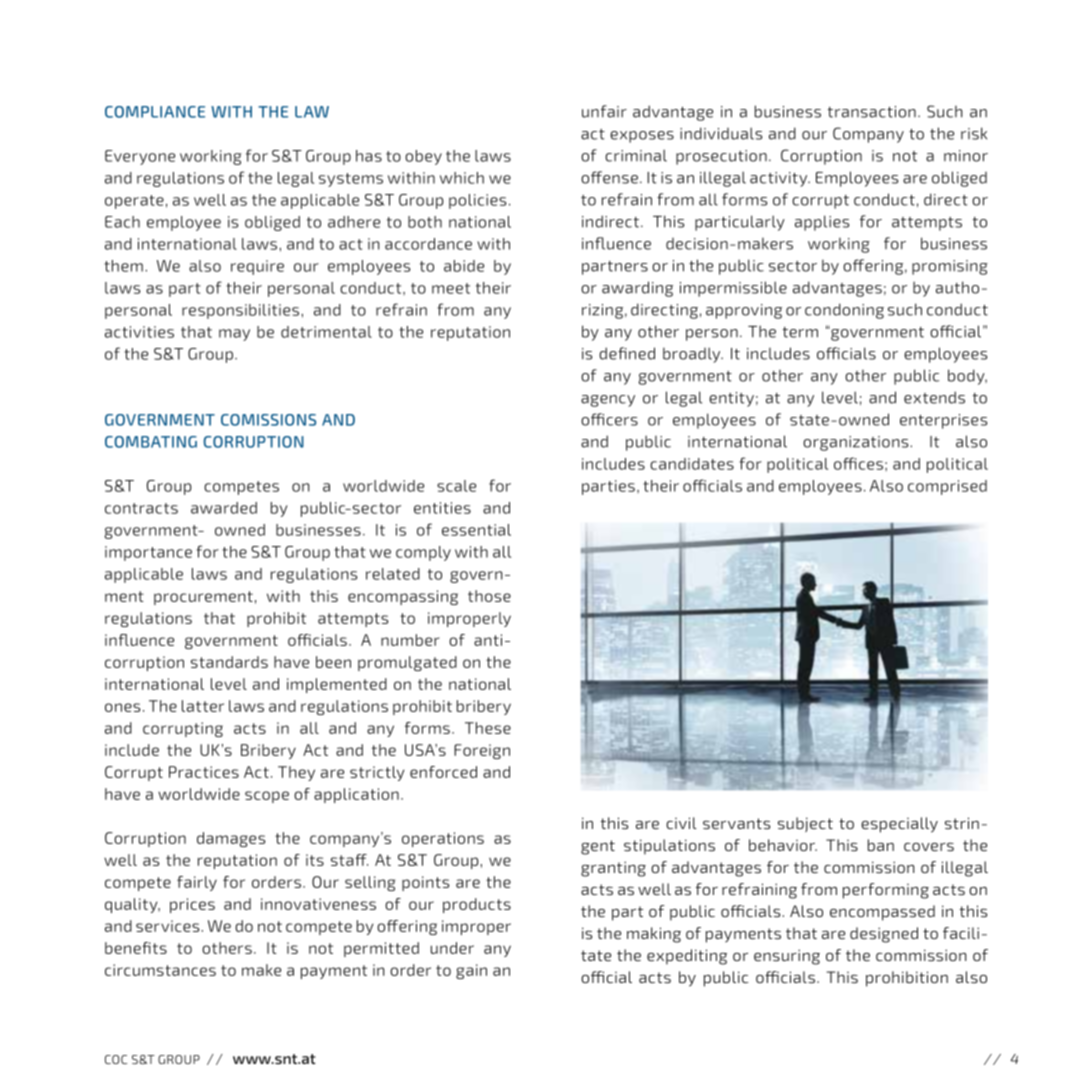  Describe the element at coordinates (231, 839) in the document. I see `damages` at that location.
